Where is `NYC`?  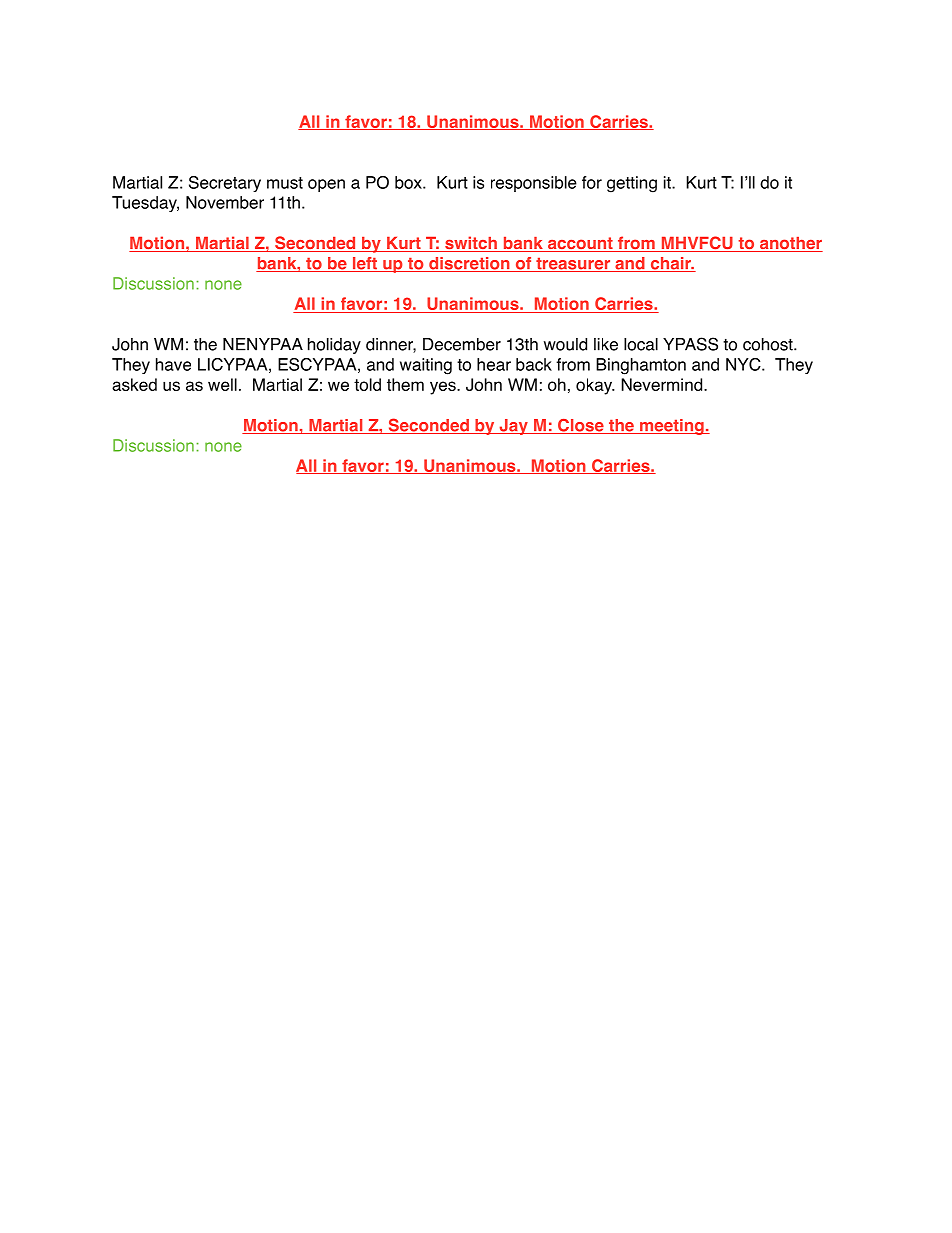 NYC is located at coordinates (744, 364).
